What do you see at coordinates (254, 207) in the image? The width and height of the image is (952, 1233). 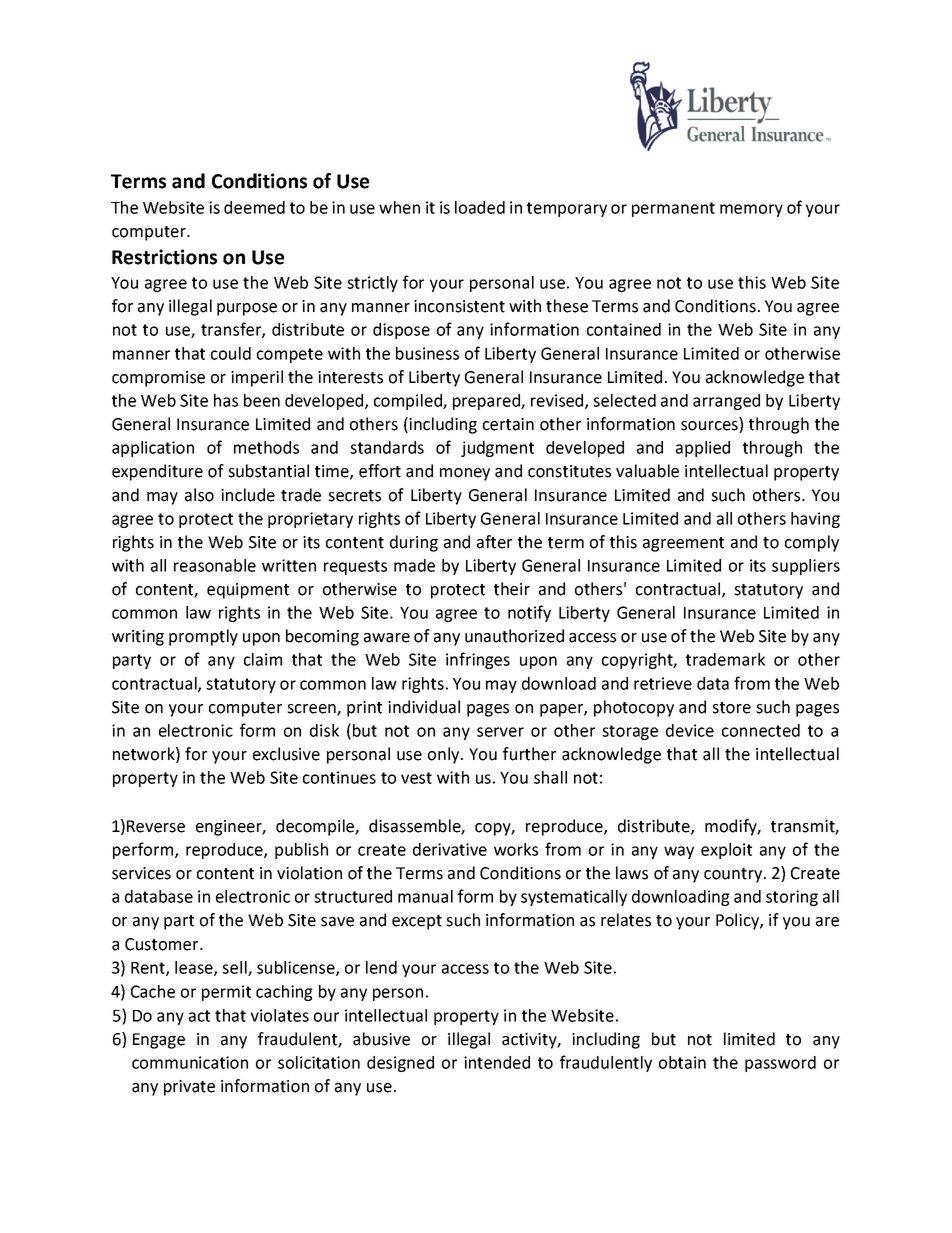 I see `deemed` at bounding box center [254, 207].
